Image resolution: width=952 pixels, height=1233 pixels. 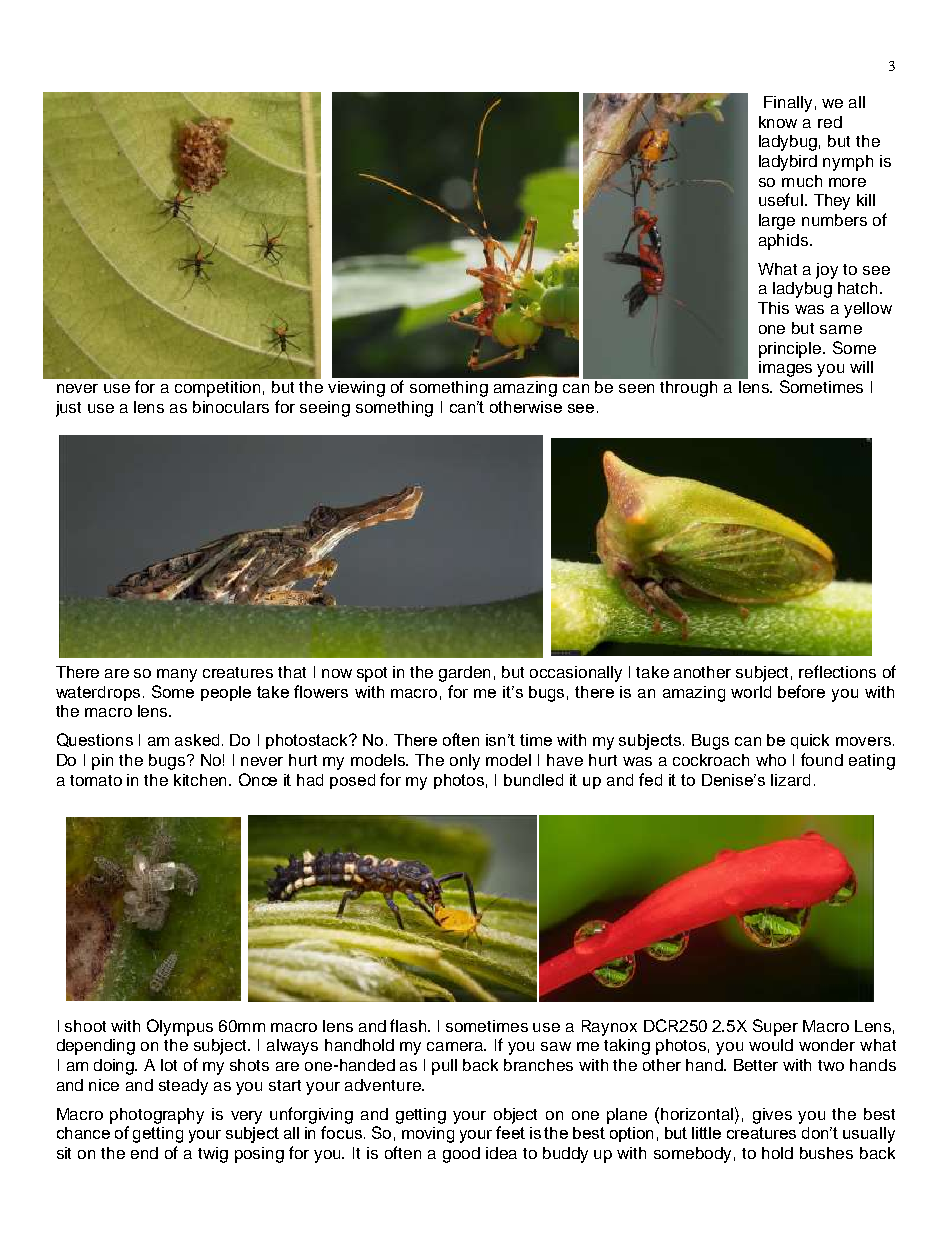 What do you see at coordinates (785, 369) in the screenshot?
I see `images` at bounding box center [785, 369].
